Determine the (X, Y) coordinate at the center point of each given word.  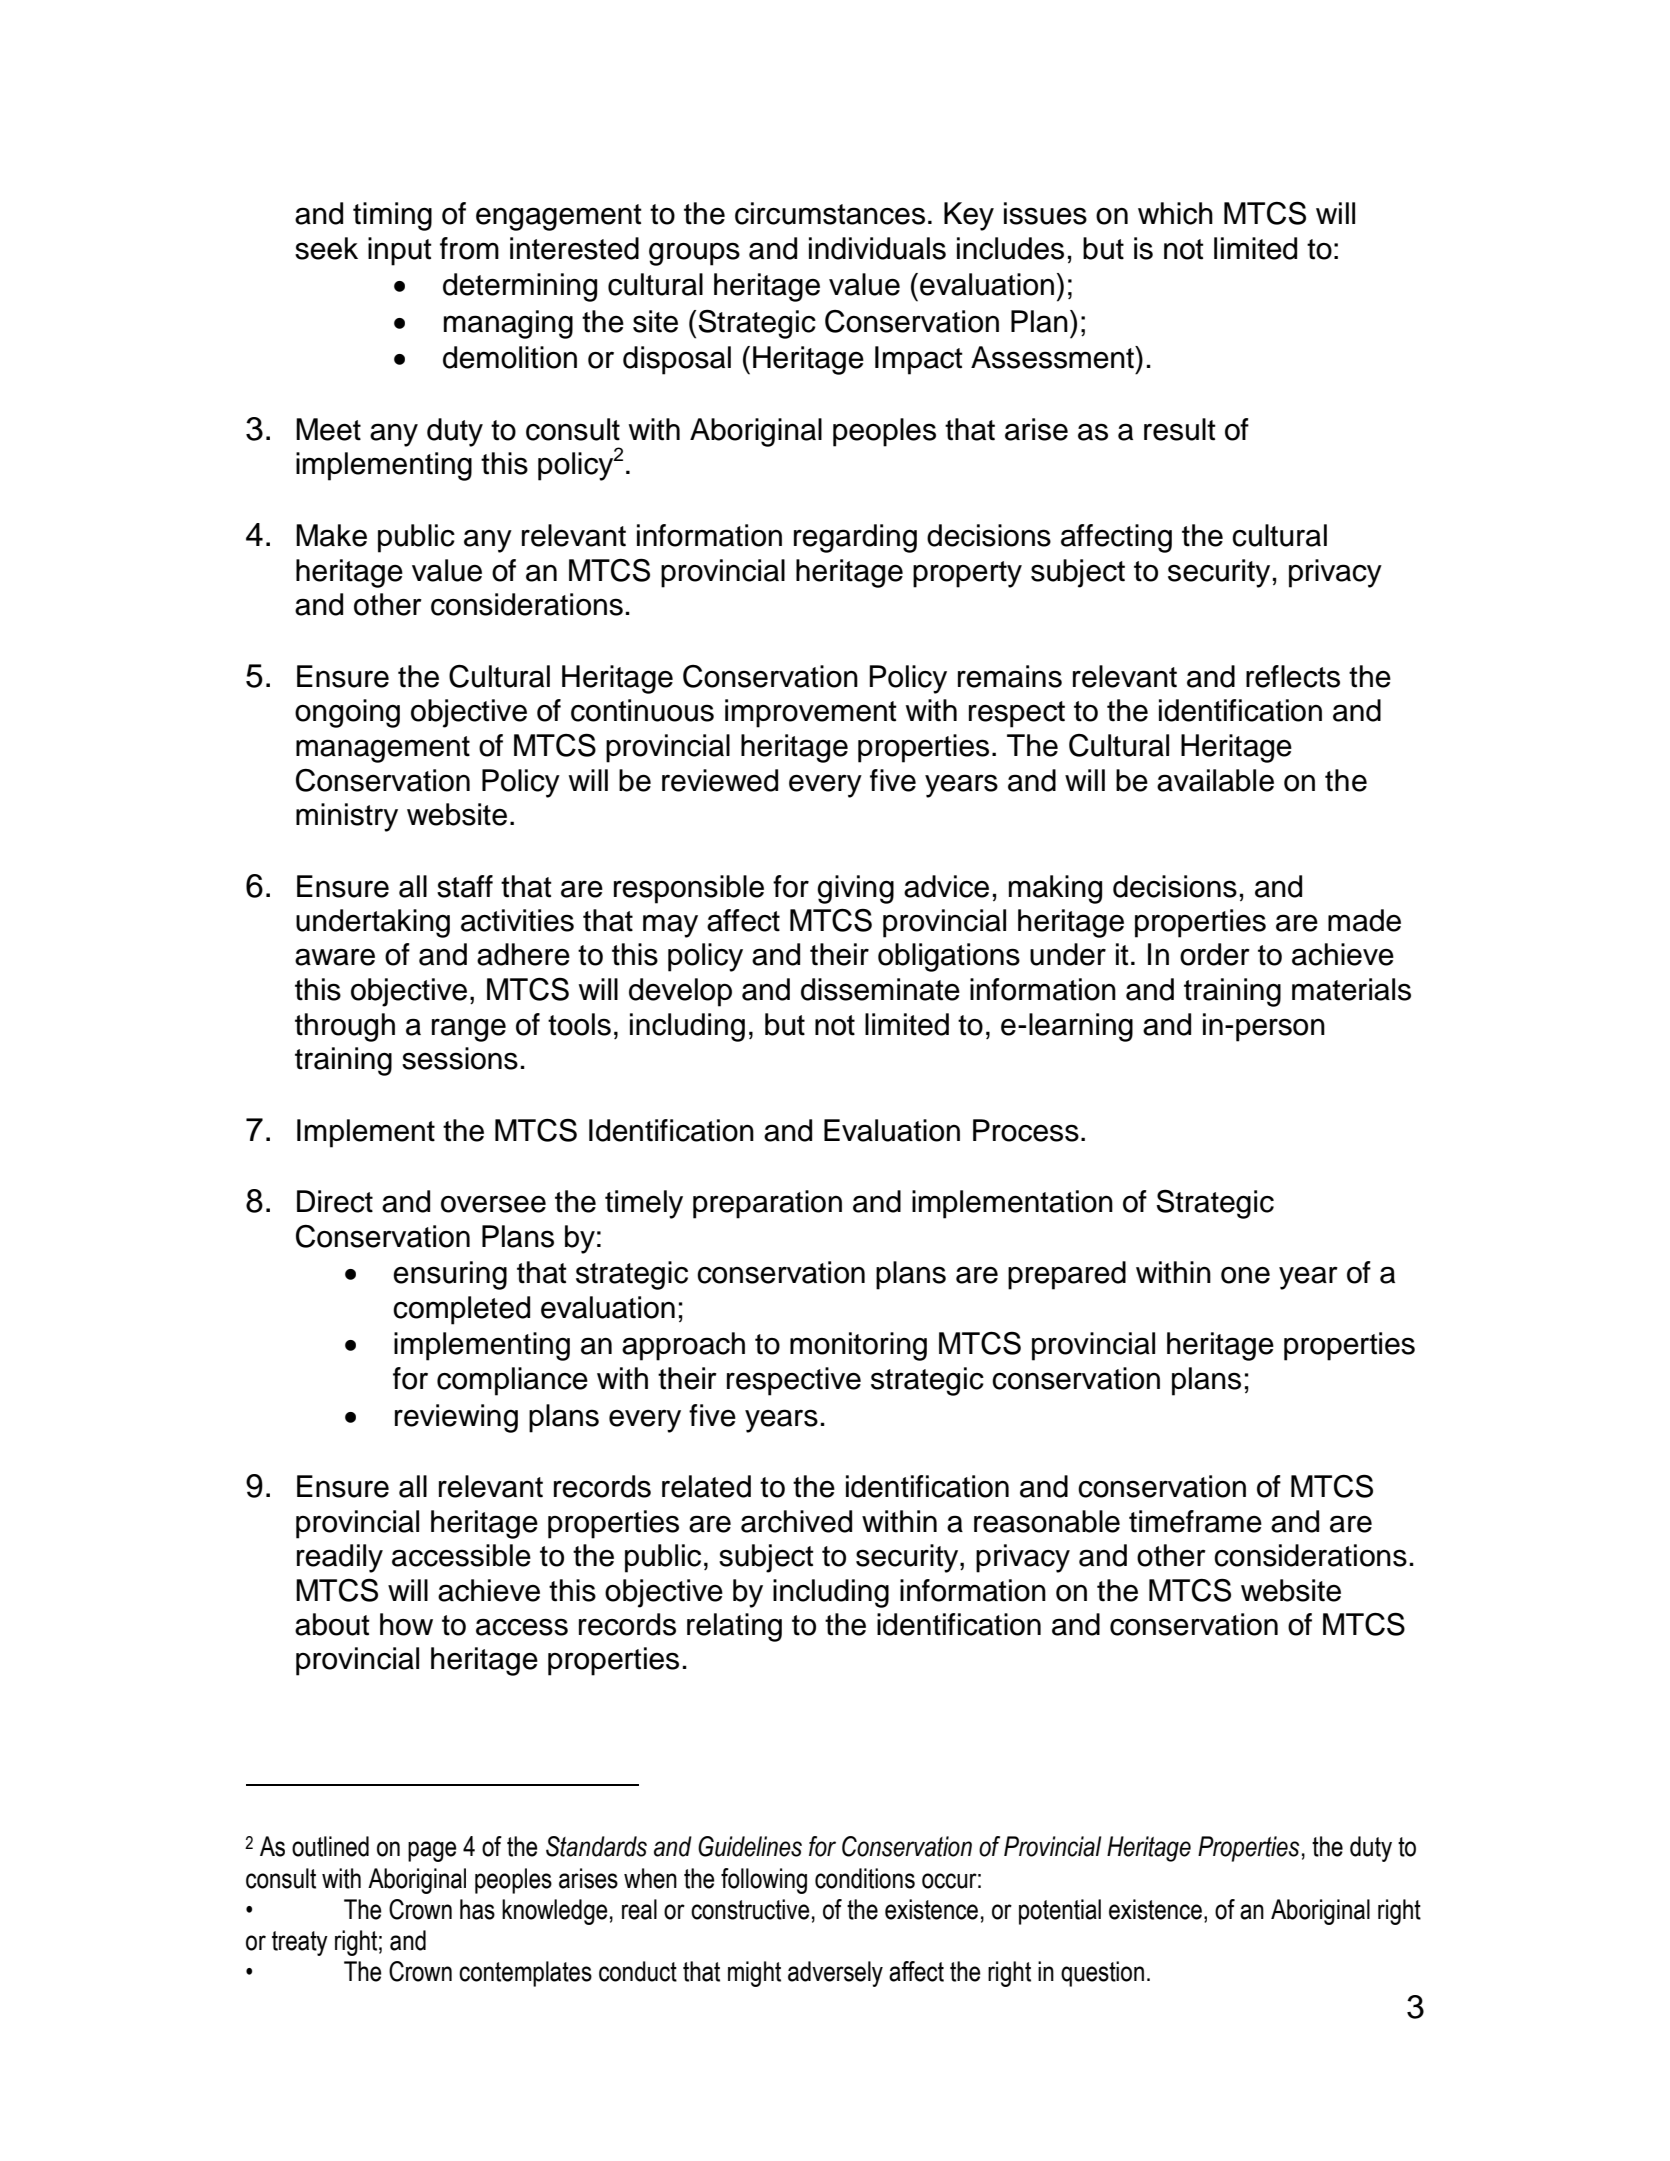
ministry (347, 817)
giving (855, 889)
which (1175, 213)
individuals (877, 248)
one (1245, 1275)
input (400, 251)
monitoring (858, 1346)
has (477, 1909)
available (1215, 780)
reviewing (456, 1418)
